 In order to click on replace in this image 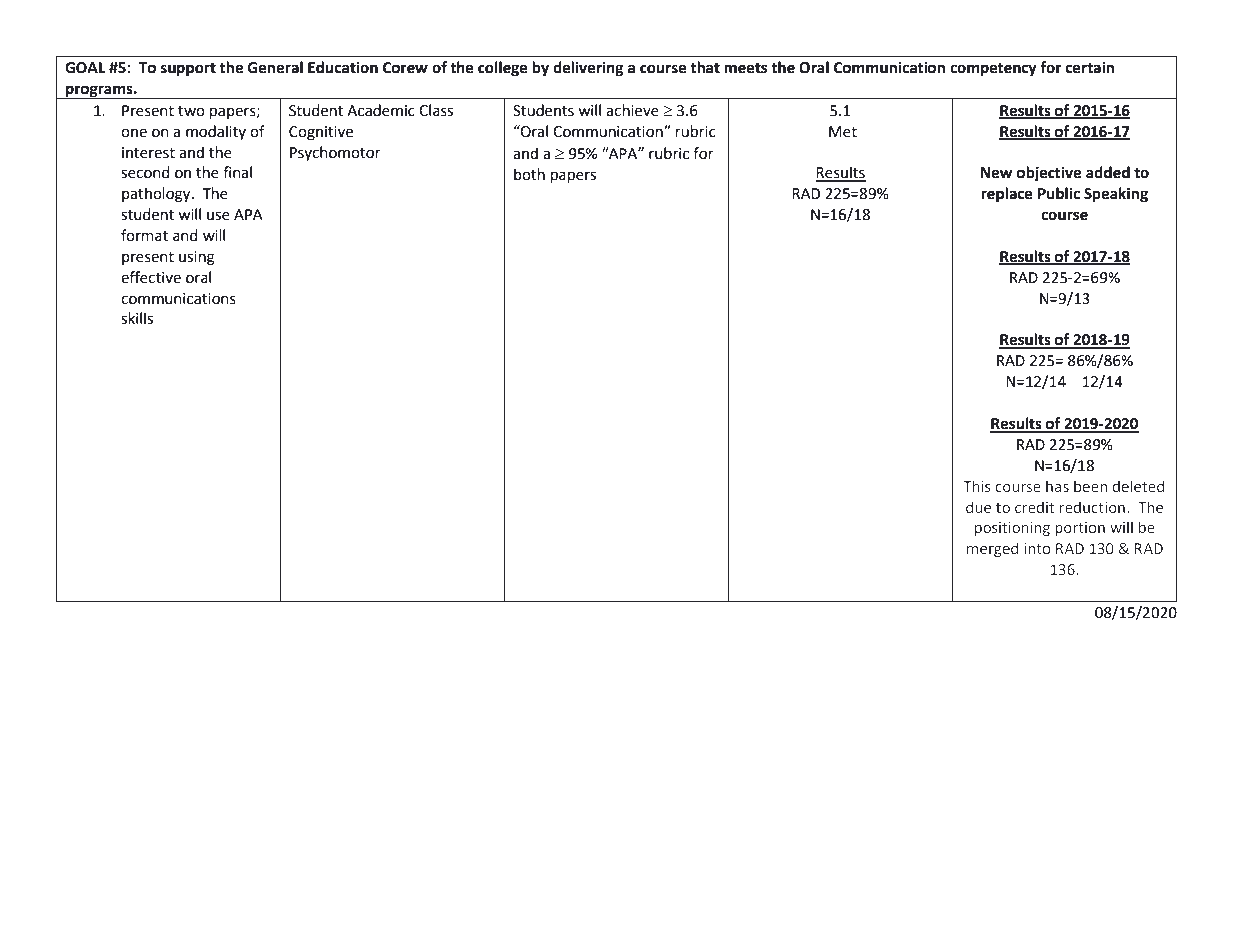, I will do `click(1007, 195)`.
